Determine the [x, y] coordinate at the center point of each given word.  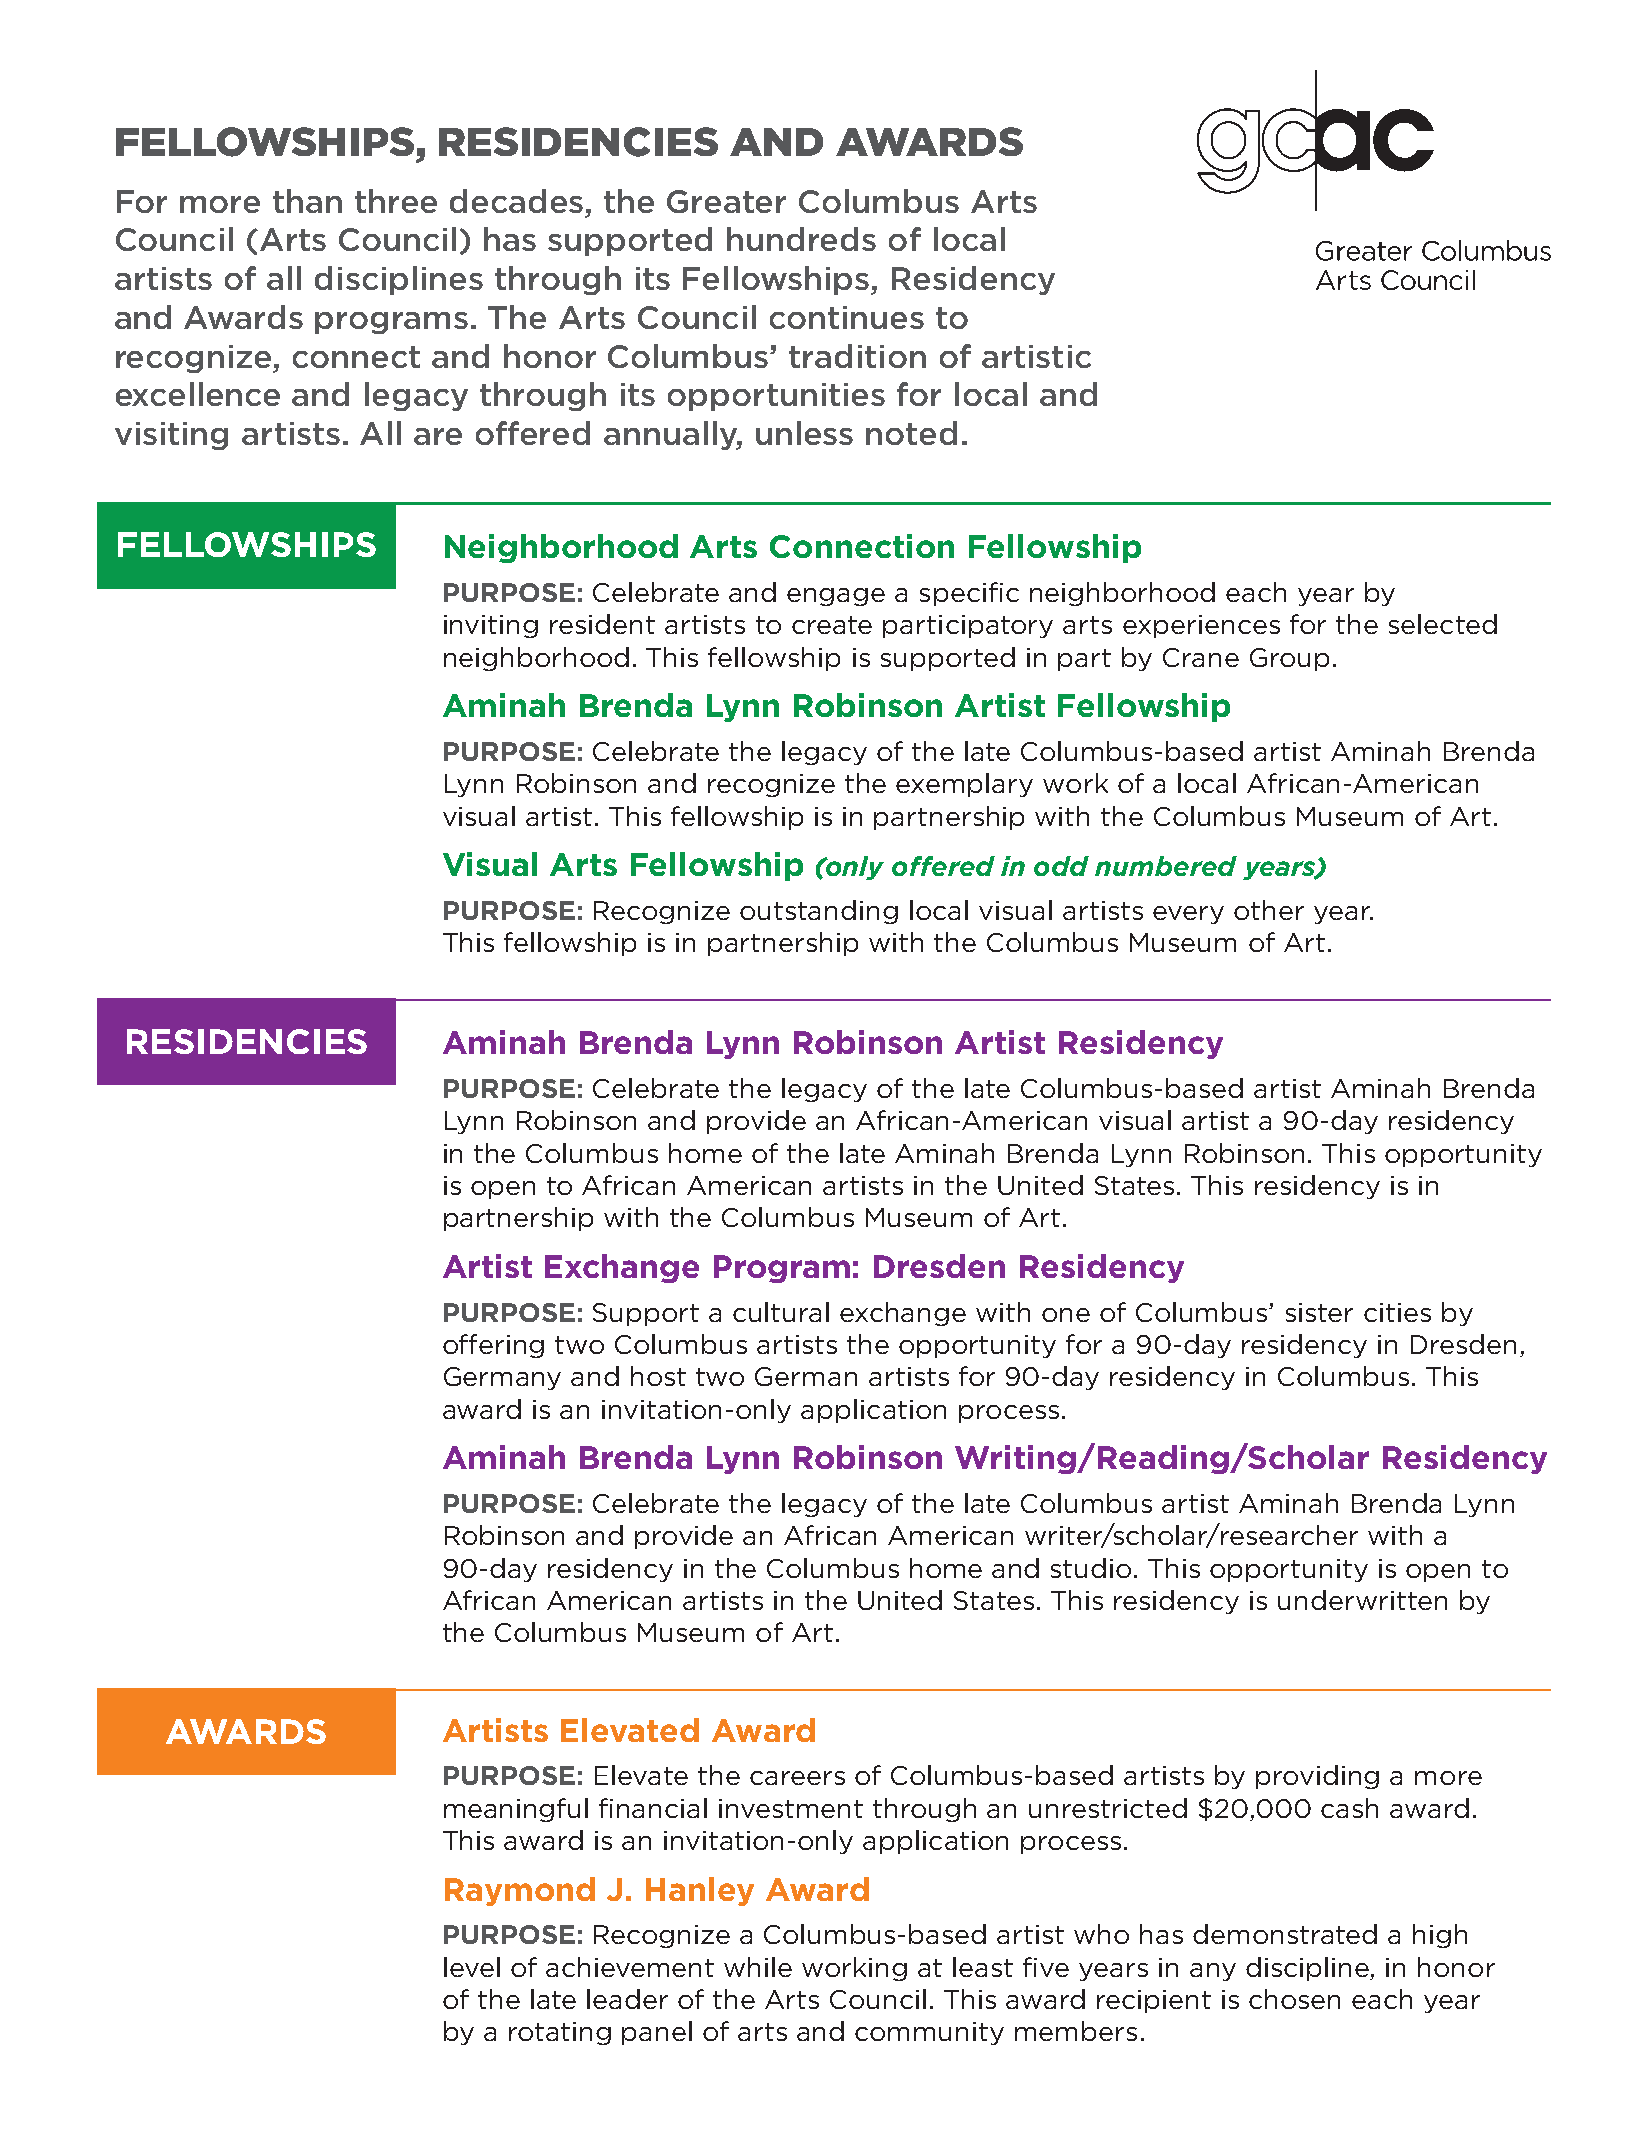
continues [847, 317]
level [472, 1967]
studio [1091, 1568]
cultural [781, 1312]
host [658, 1376]
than [307, 201]
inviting [491, 626]
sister [1319, 1312]
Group [1289, 659]
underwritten [1362, 1600]
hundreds [801, 239]
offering [493, 1346]
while [758, 1967]
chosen [1294, 1999]
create [832, 625]
